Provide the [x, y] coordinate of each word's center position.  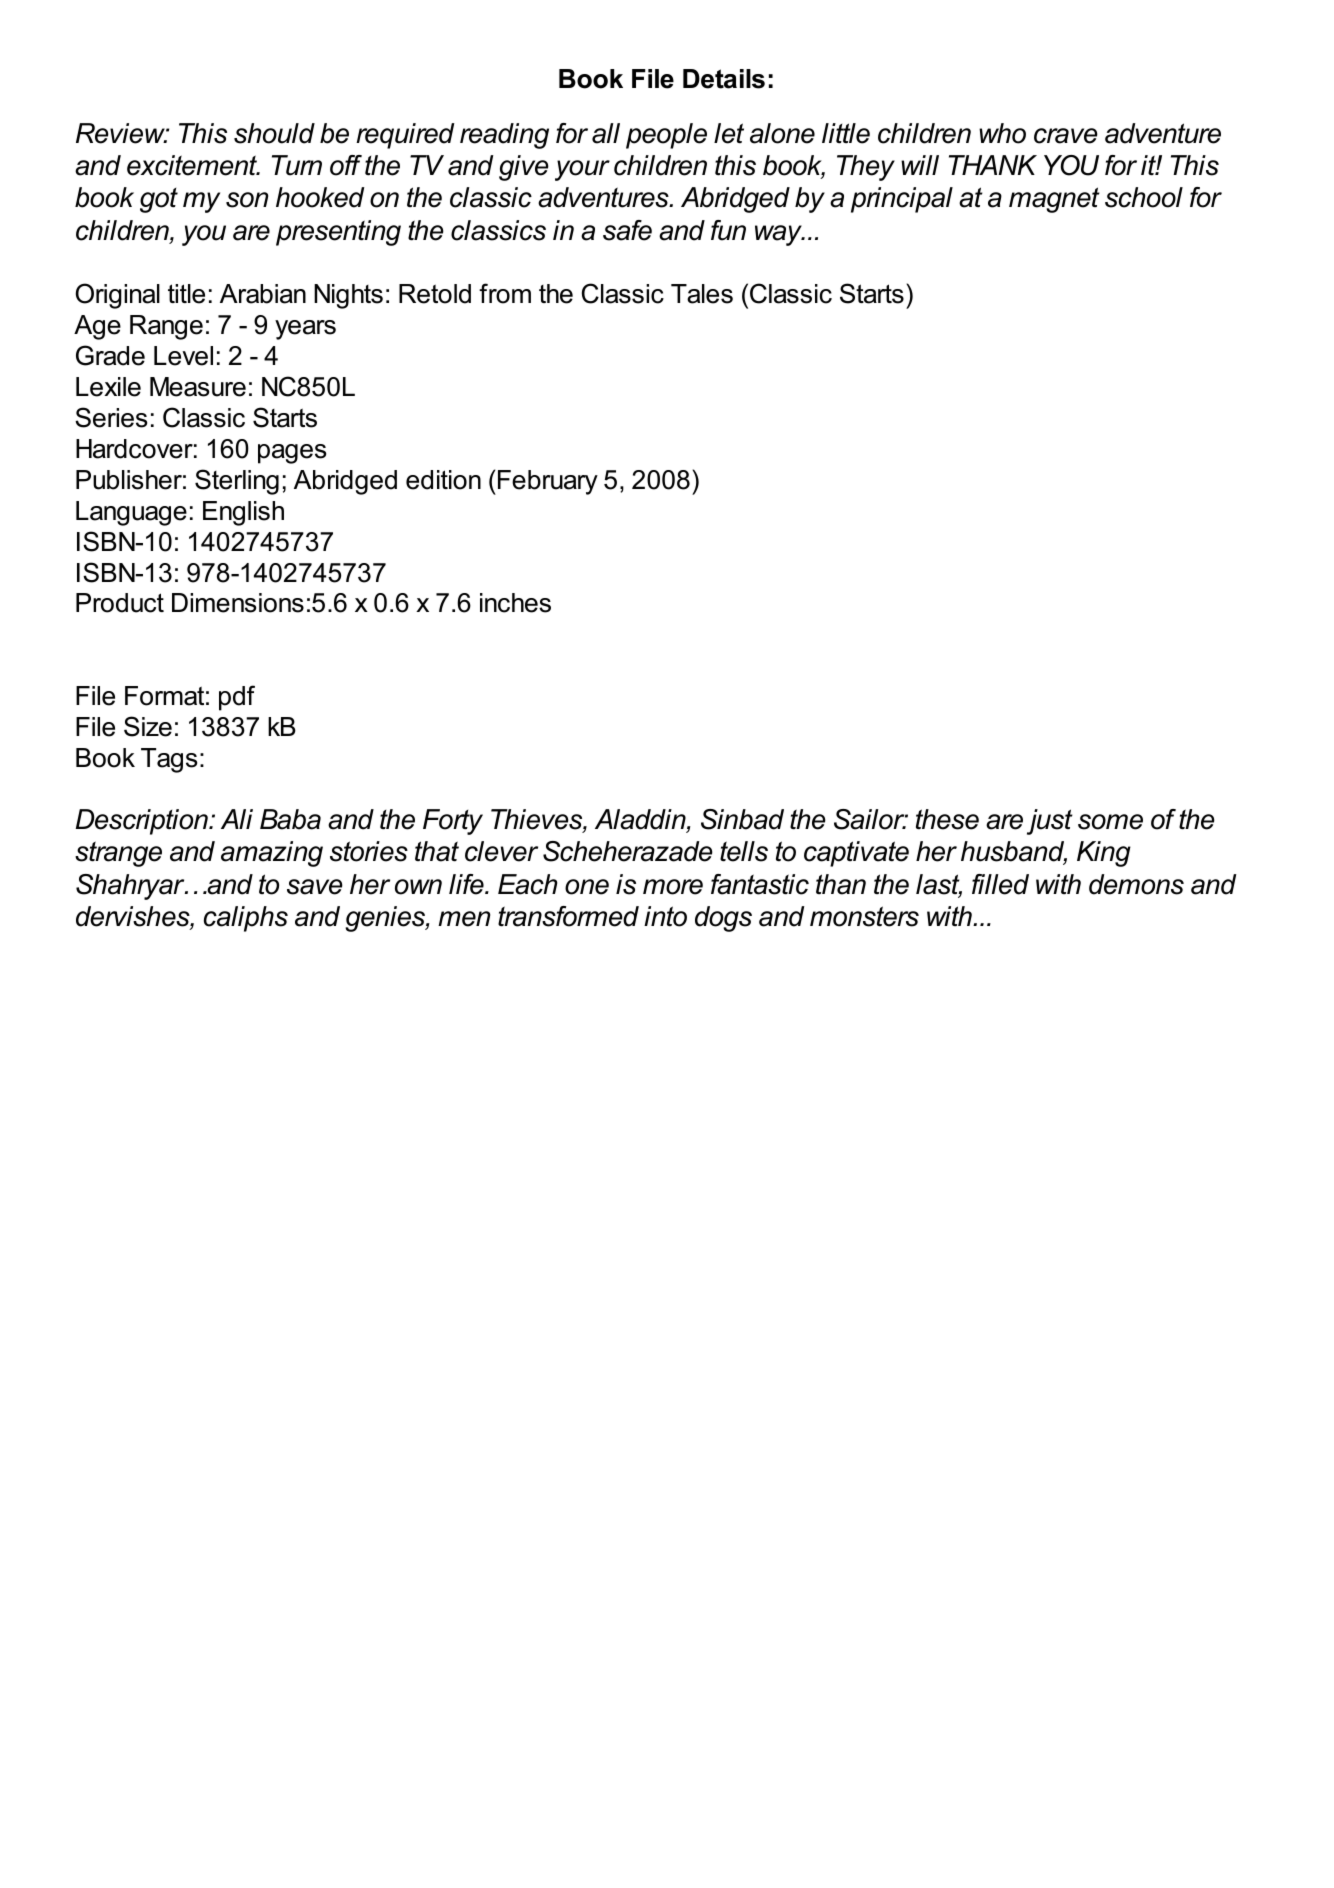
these [947, 819]
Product [120, 603]
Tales [702, 294]
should [274, 133]
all [606, 133]
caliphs [246, 919]
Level [183, 356]
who [1002, 133]
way [779, 235]
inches [515, 603]
